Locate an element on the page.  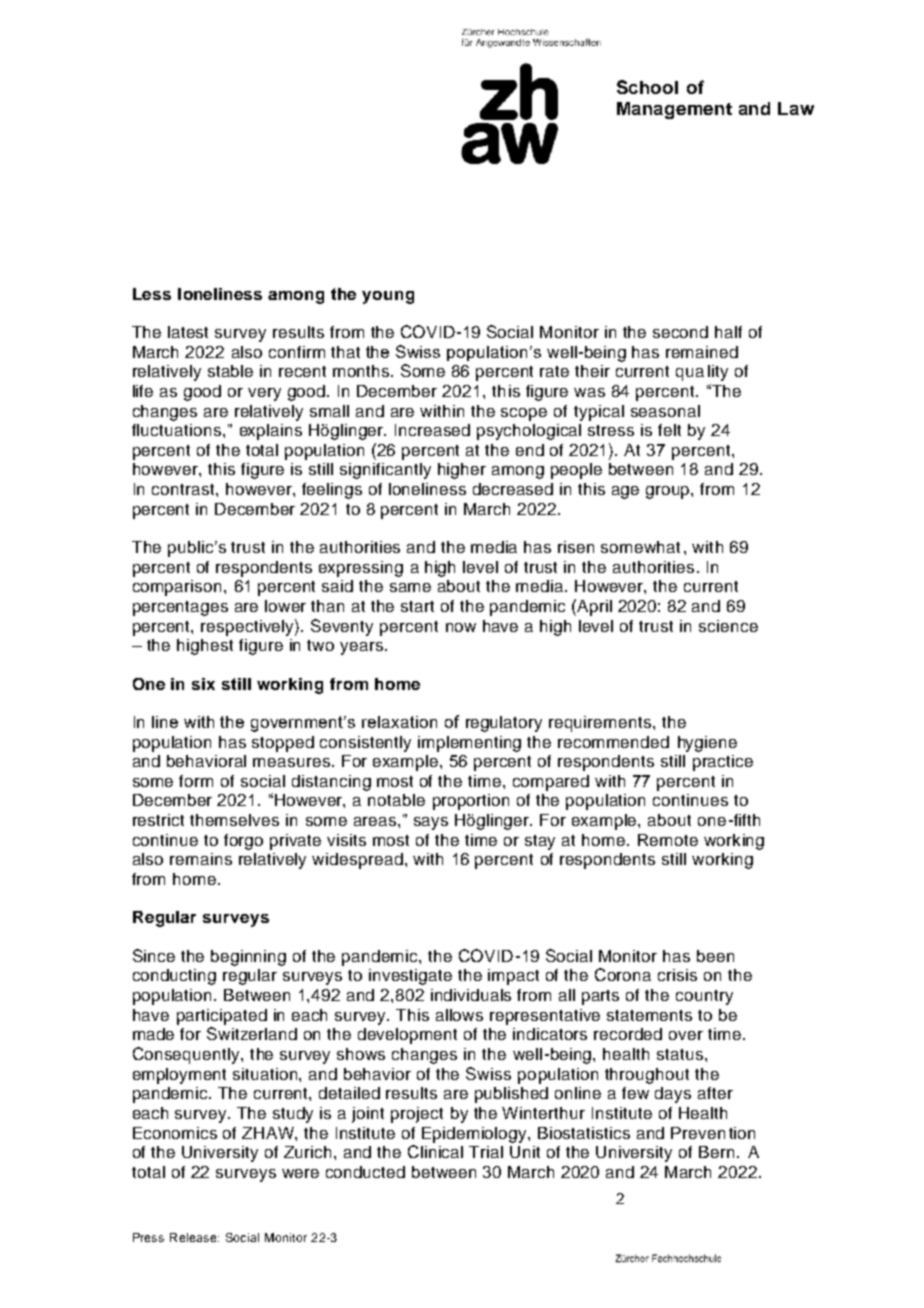
now is located at coordinates (461, 627).
